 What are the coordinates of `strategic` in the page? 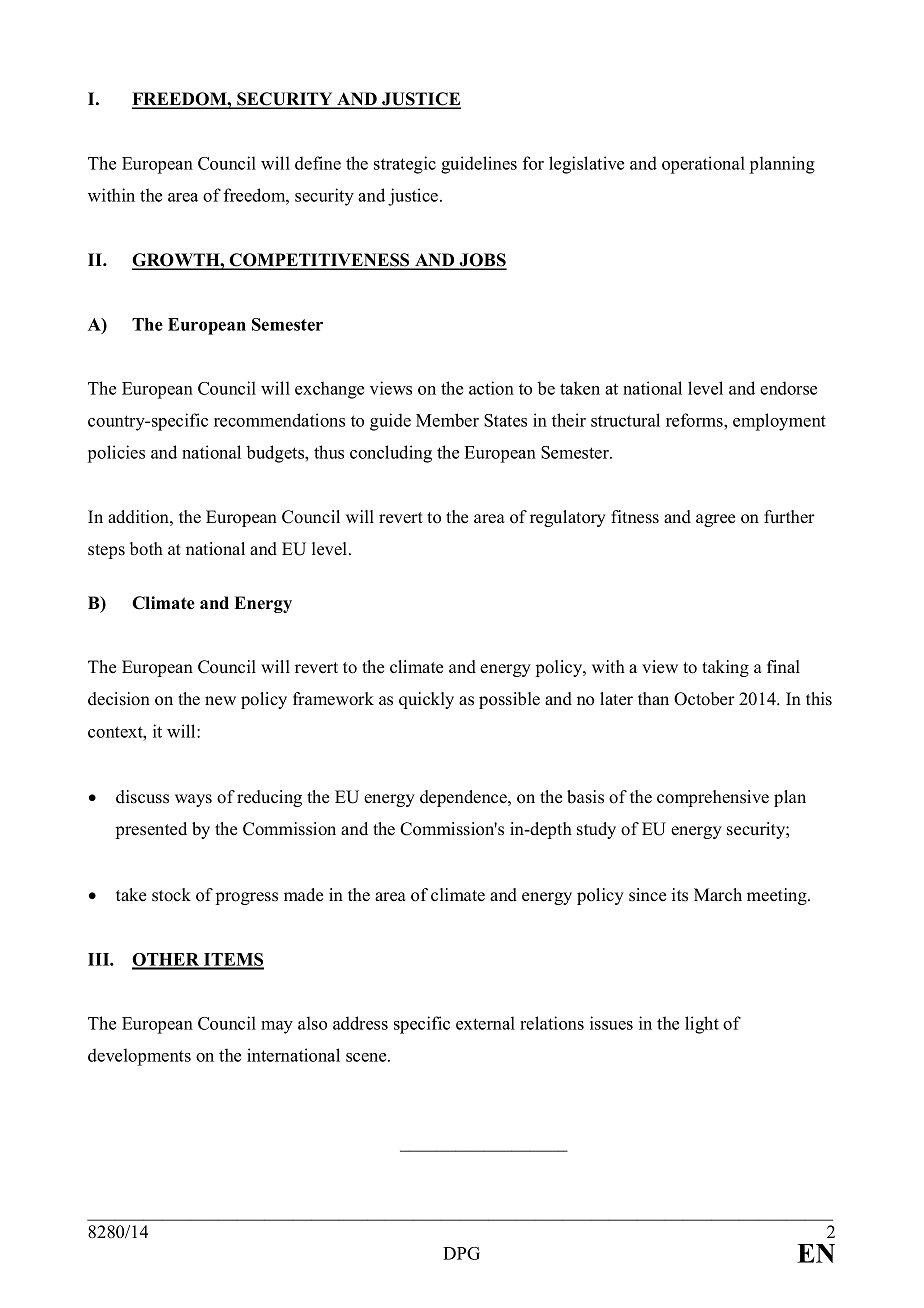 It's located at (405, 165).
